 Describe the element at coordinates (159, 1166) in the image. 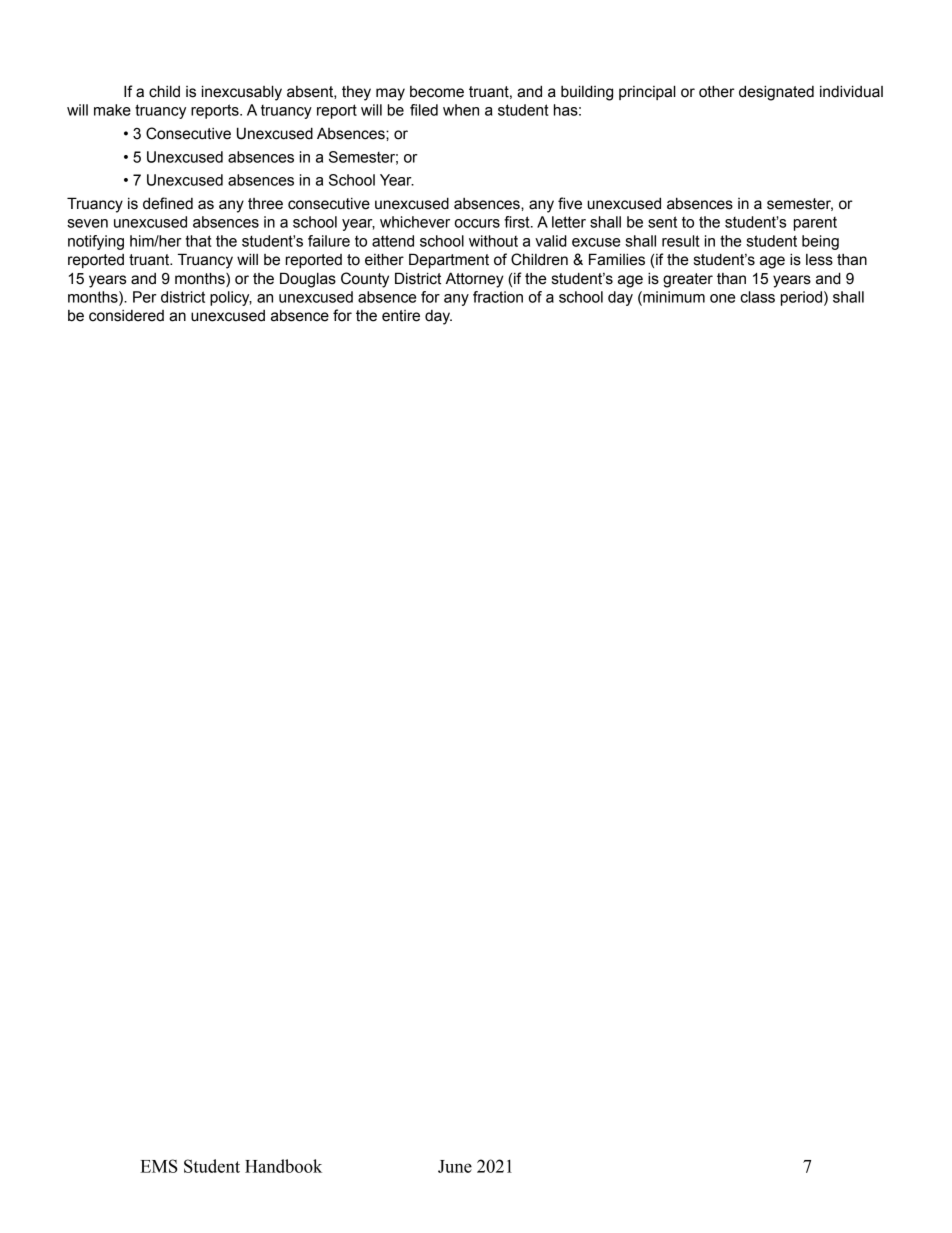

I see `EMS` at that location.
